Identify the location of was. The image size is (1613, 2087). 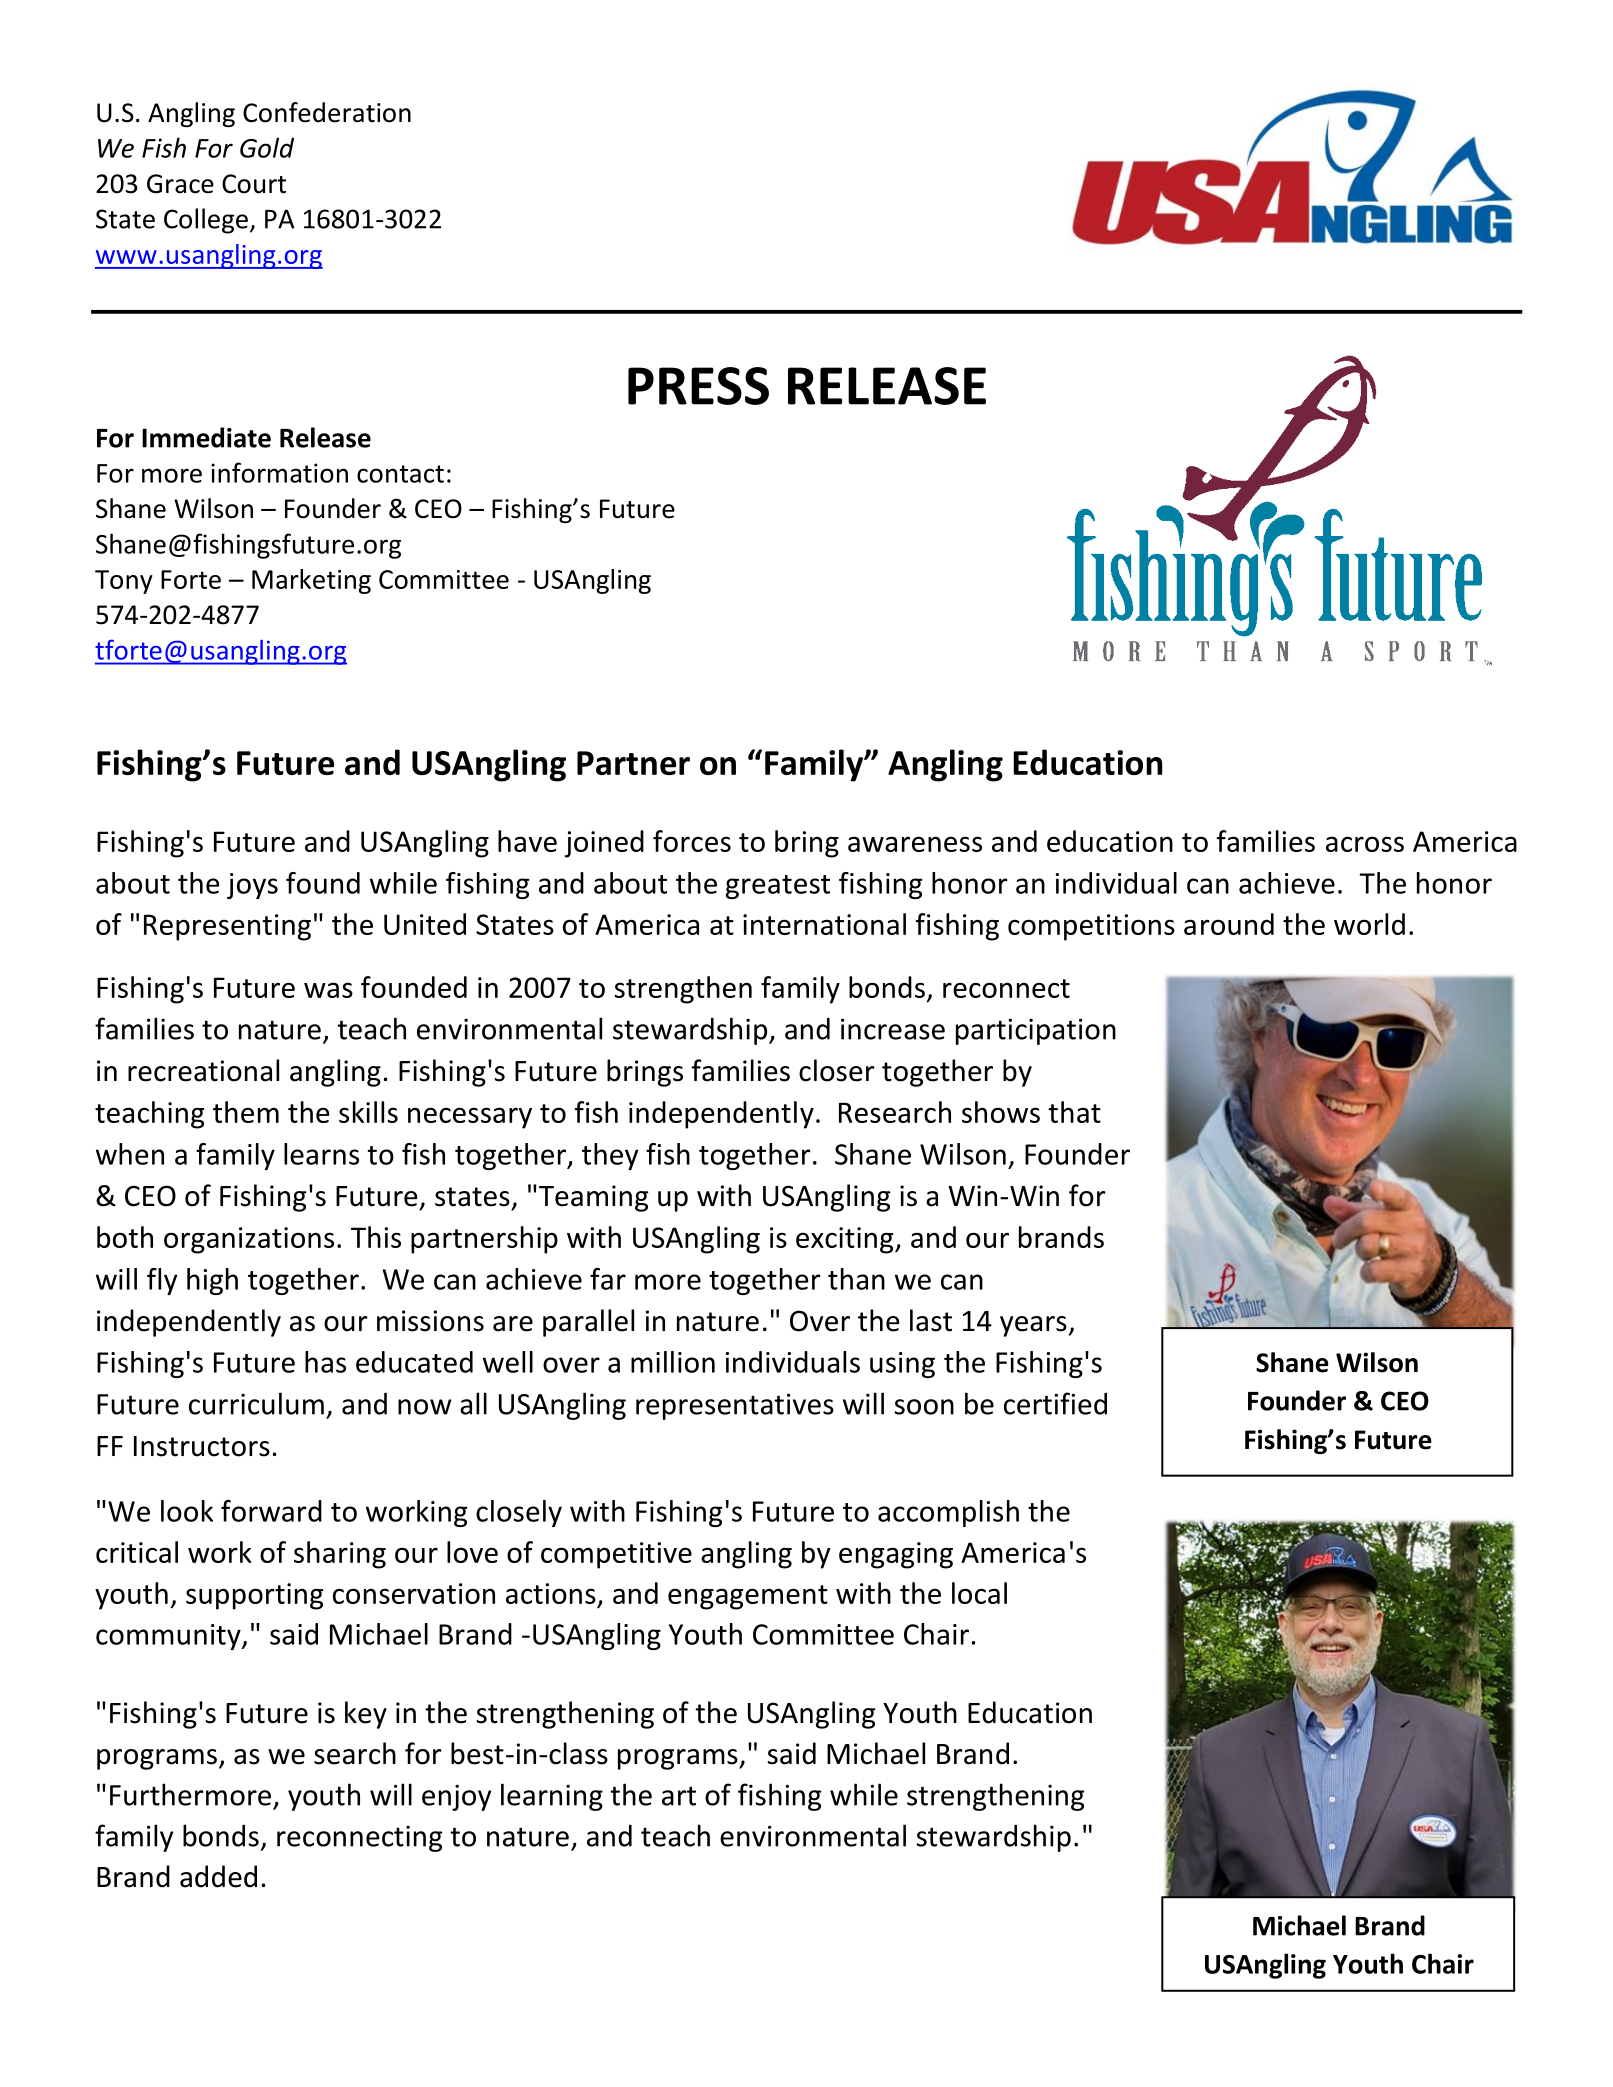
(328, 990).
